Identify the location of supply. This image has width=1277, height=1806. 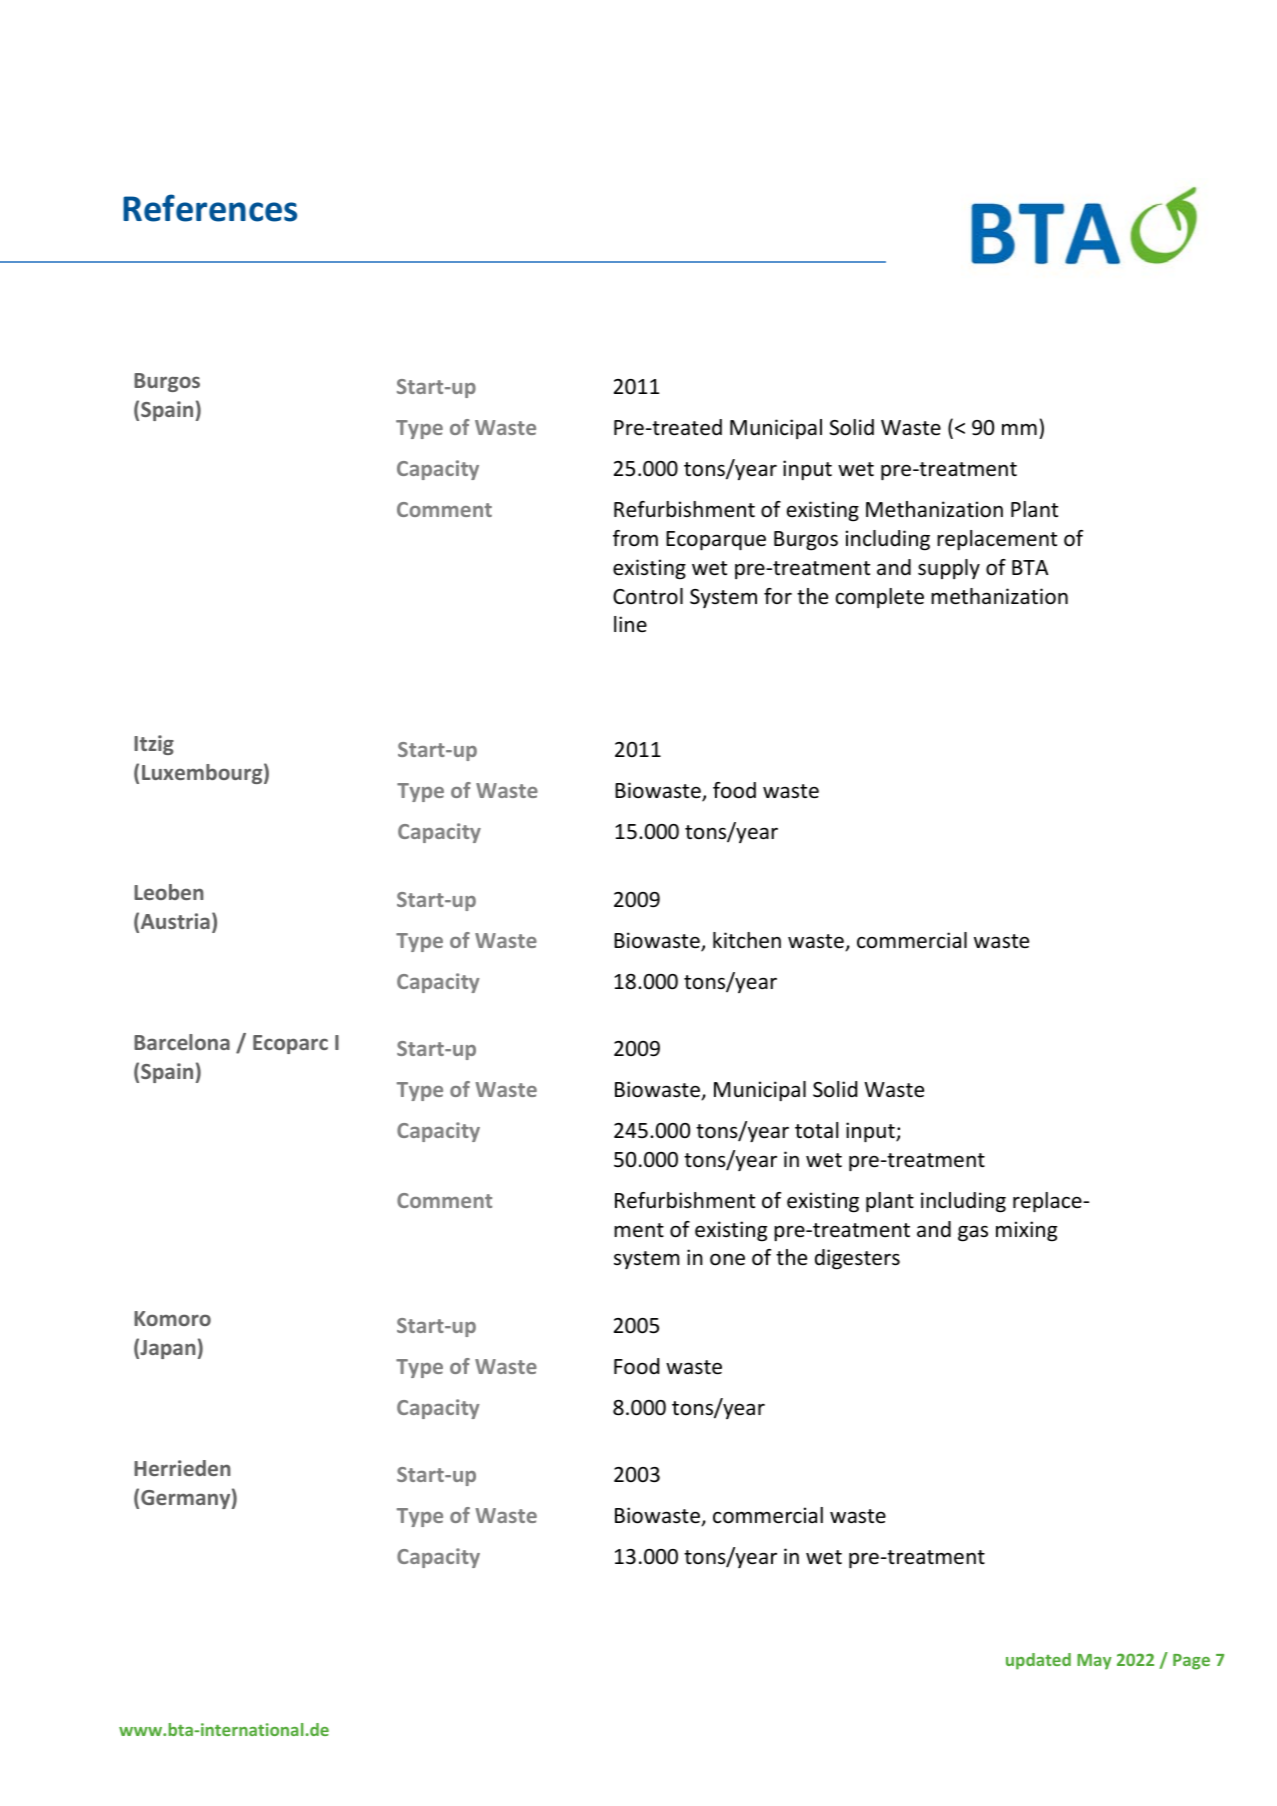
(949, 569).
